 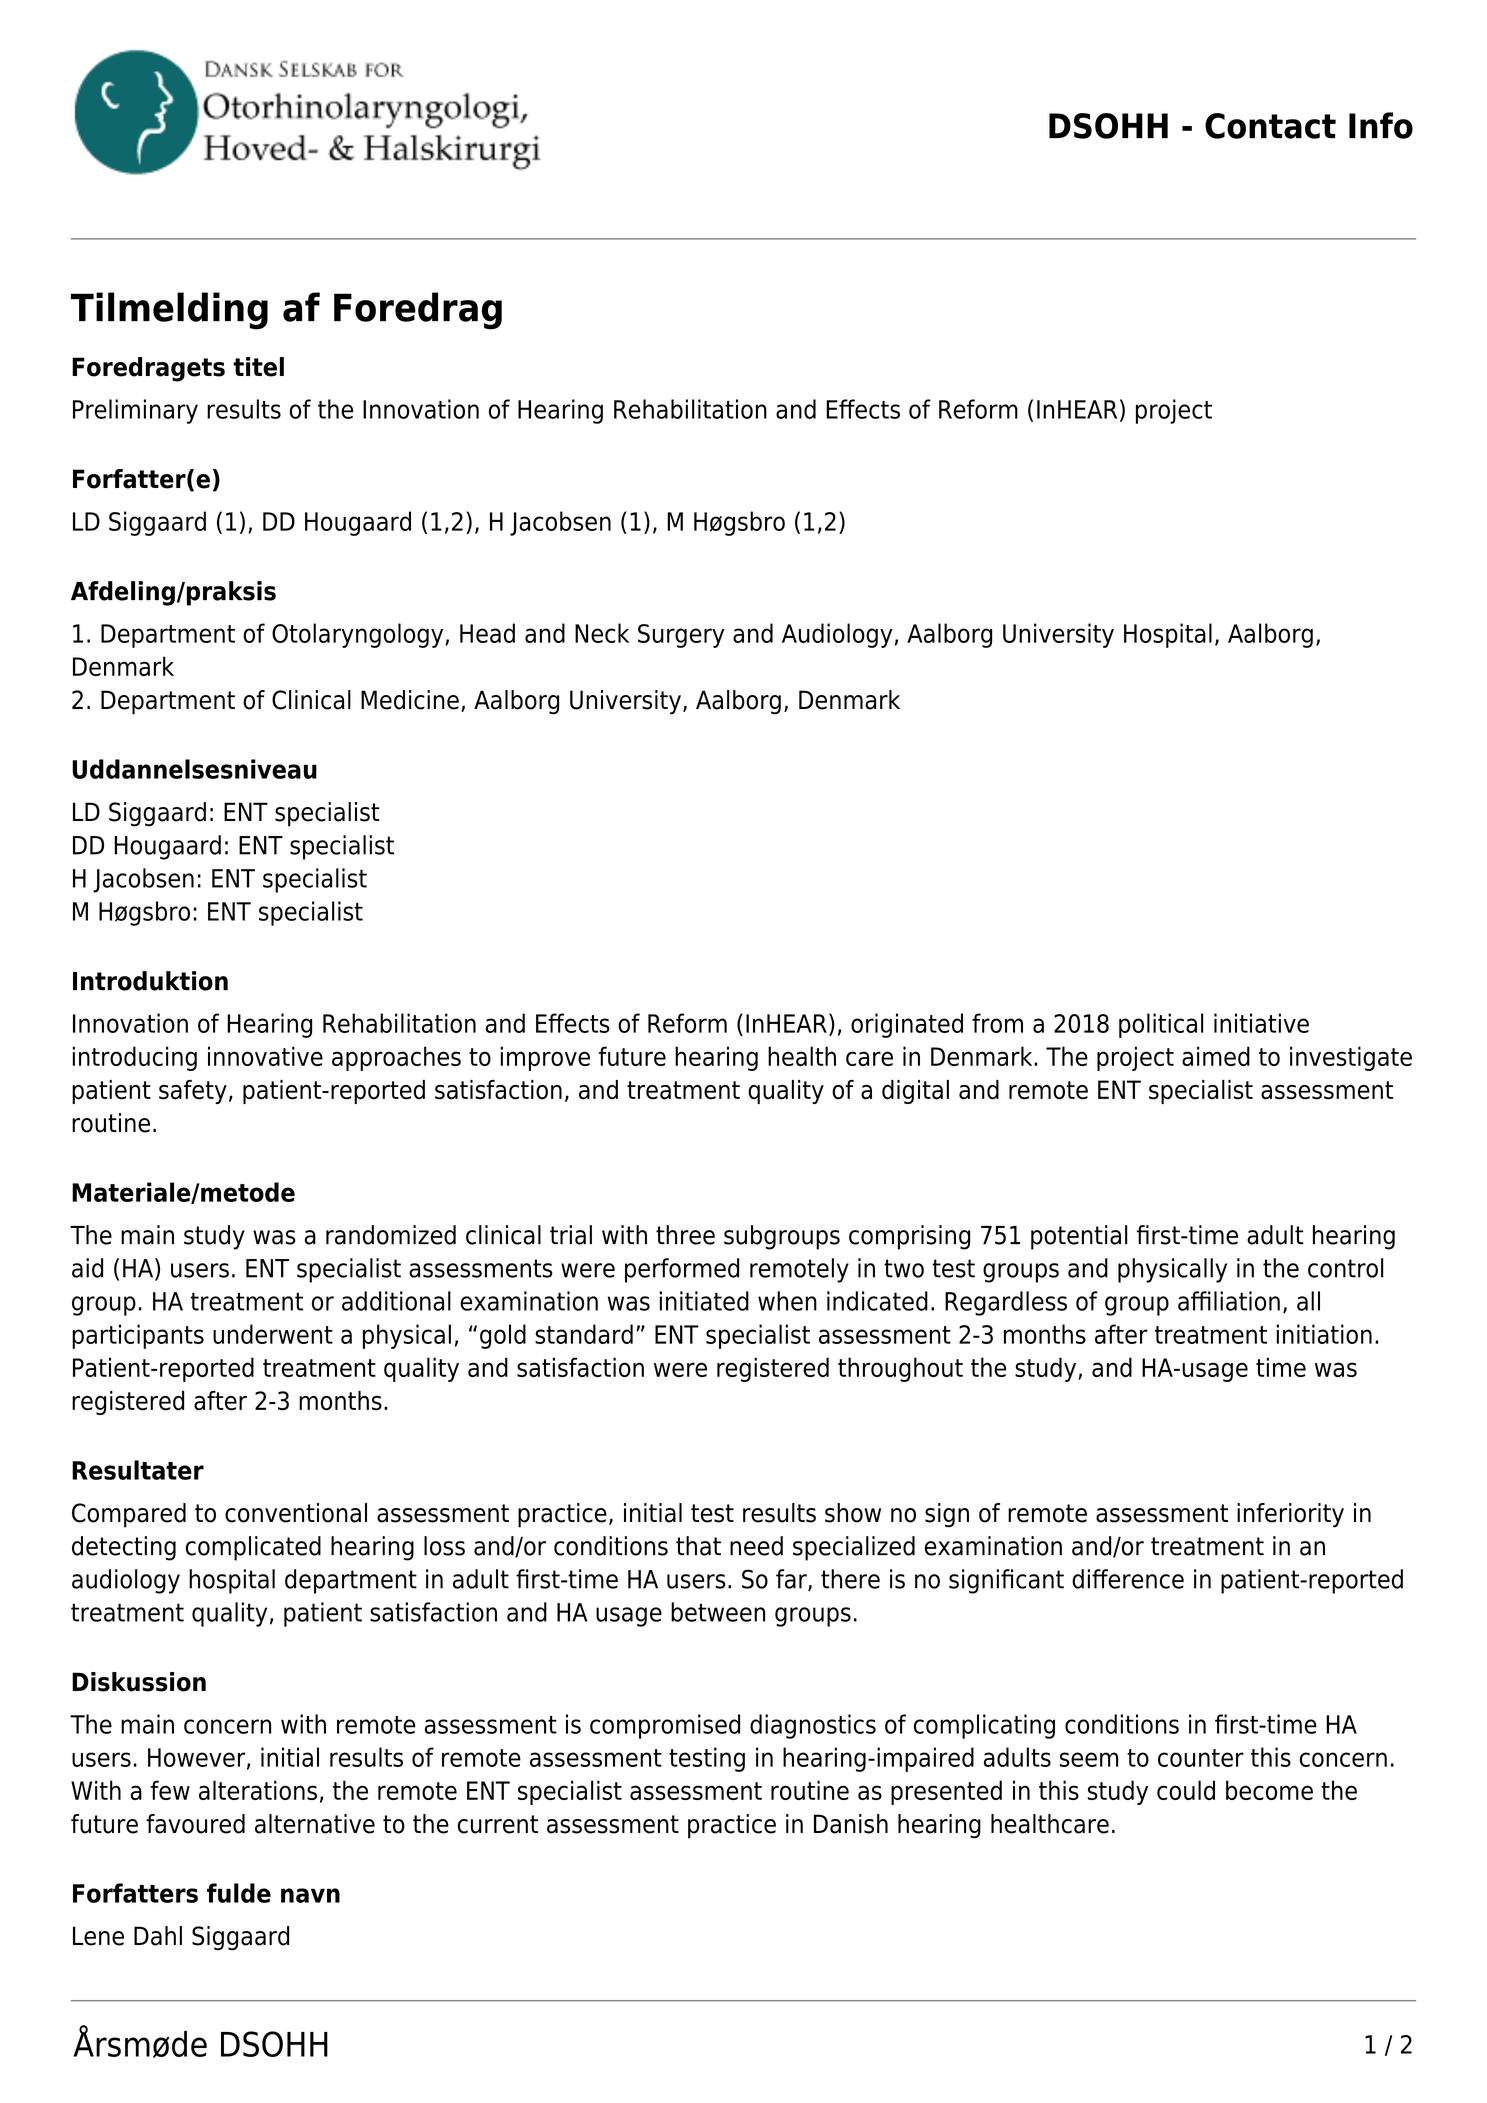 I want to click on navn, so click(x=310, y=1895).
